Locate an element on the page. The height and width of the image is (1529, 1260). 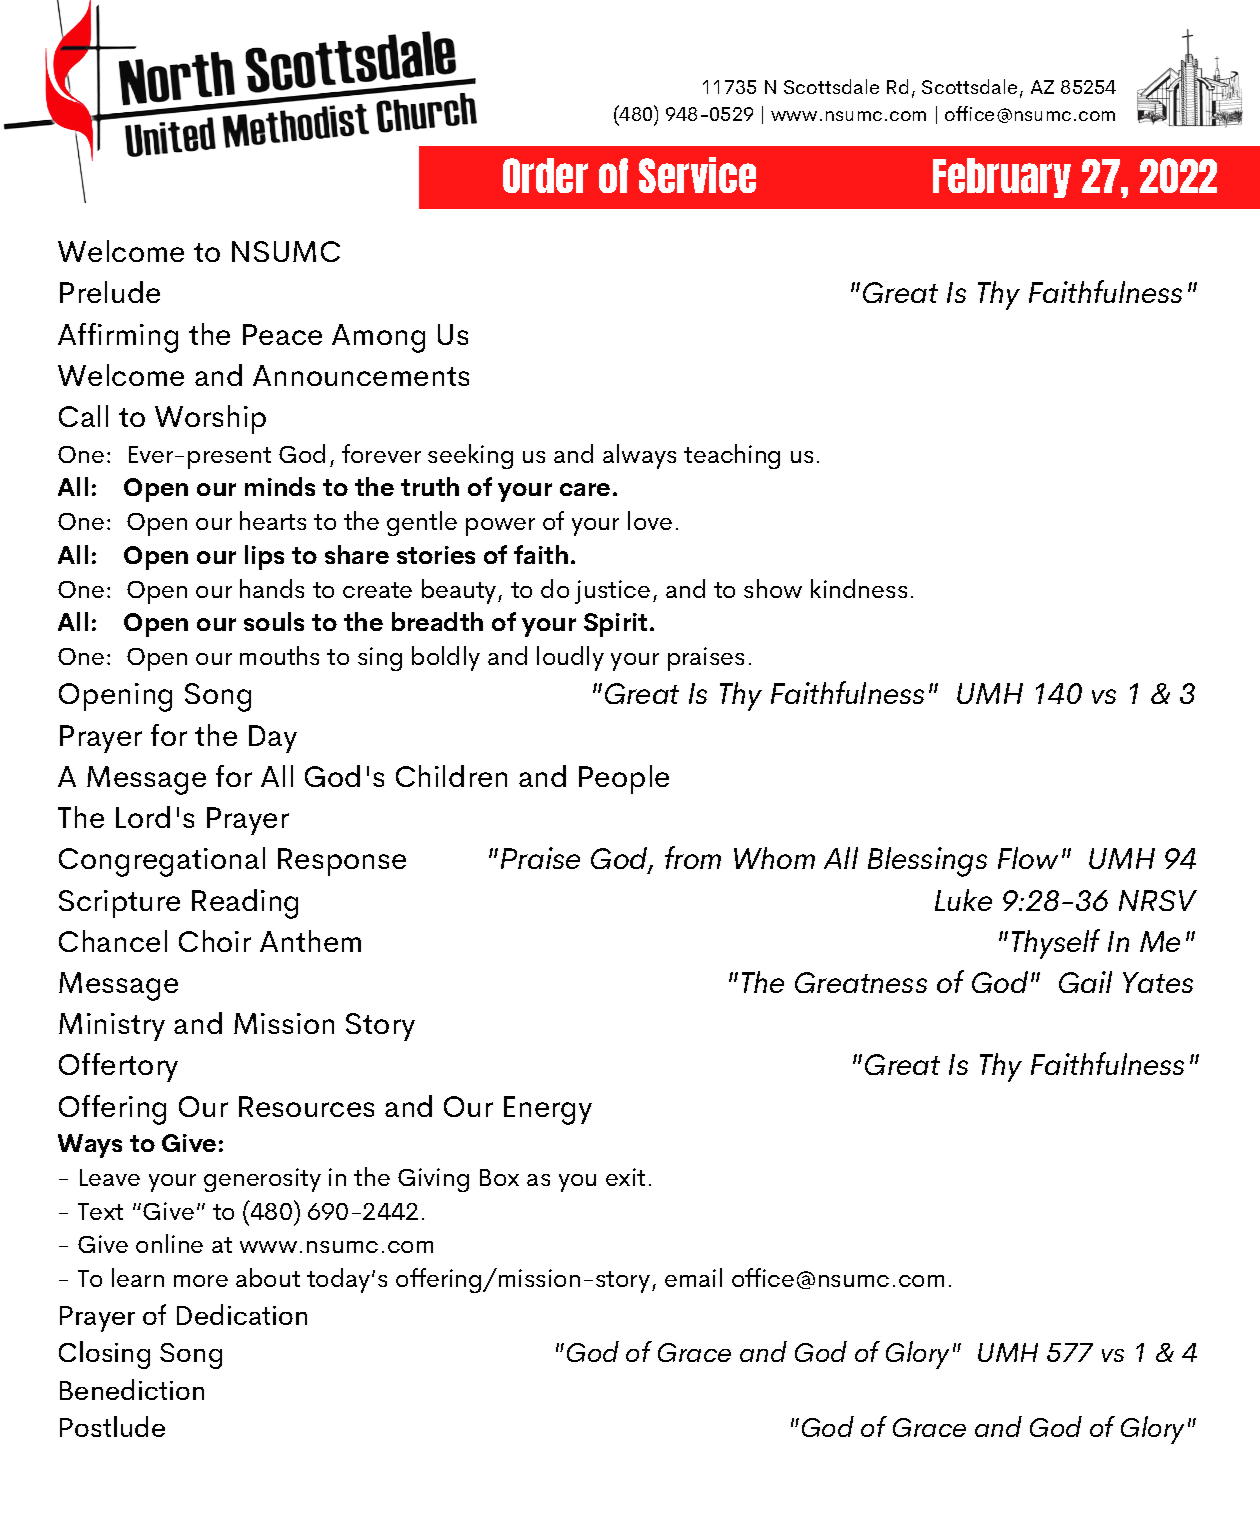
Choir is located at coordinates (215, 941).
